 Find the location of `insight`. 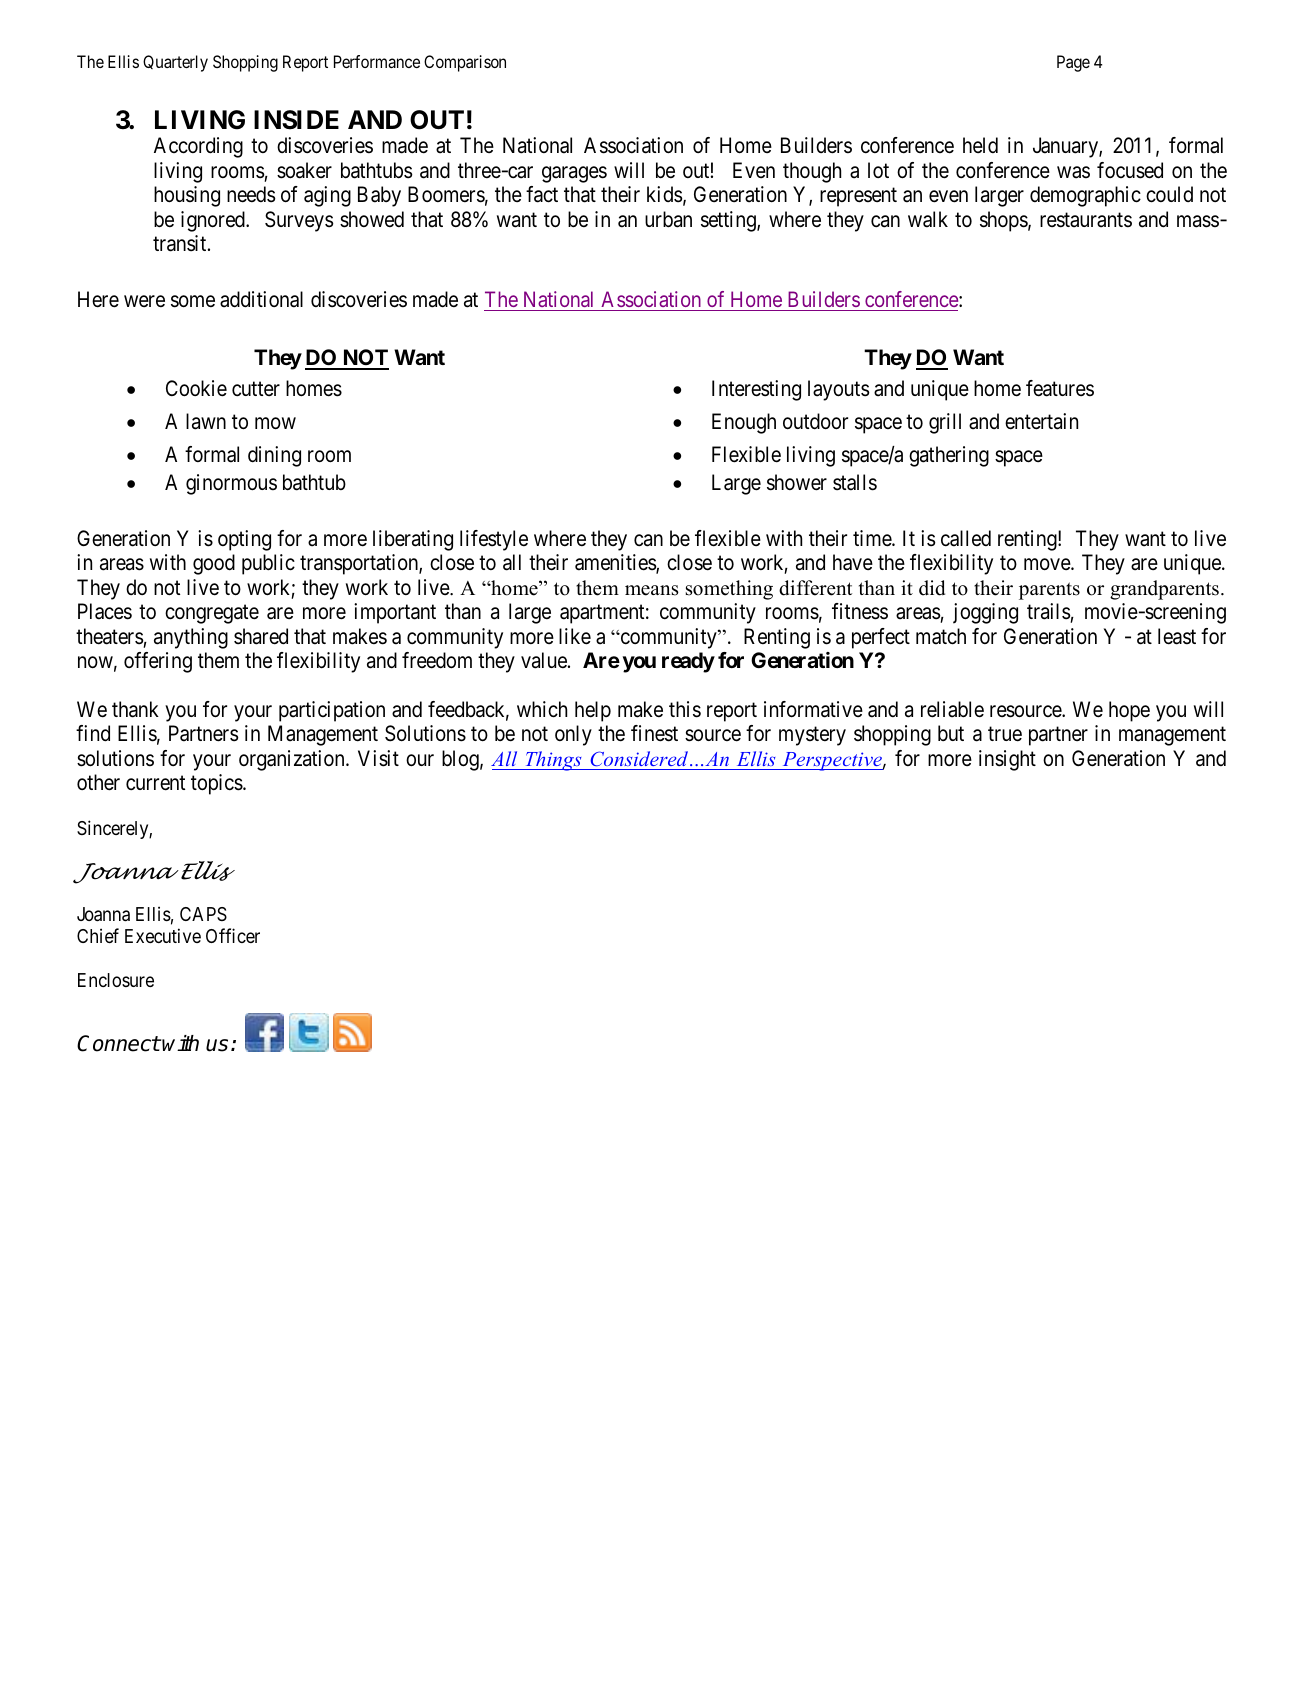

insight is located at coordinates (1007, 760).
